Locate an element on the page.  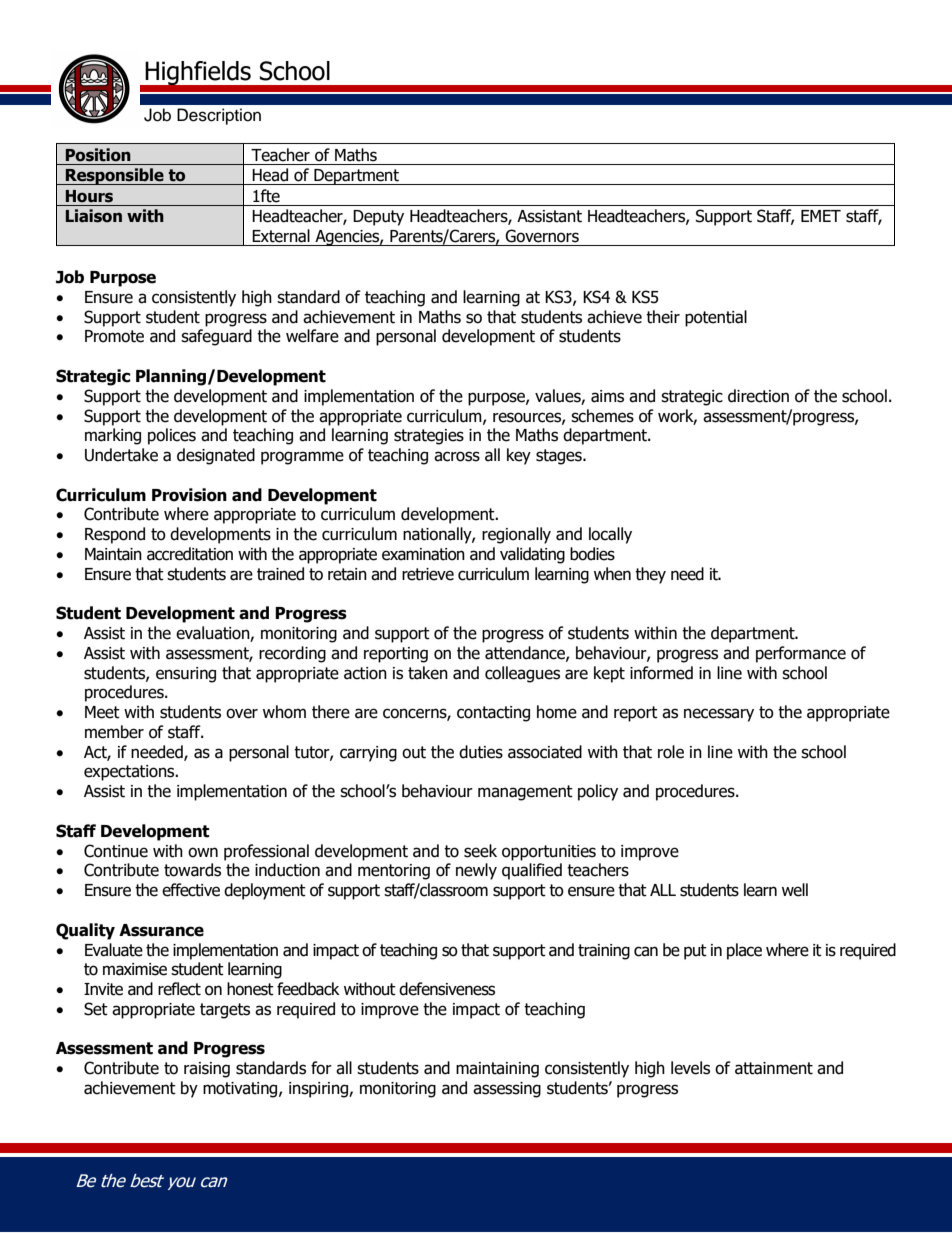
retrieve is located at coordinates (428, 574).
